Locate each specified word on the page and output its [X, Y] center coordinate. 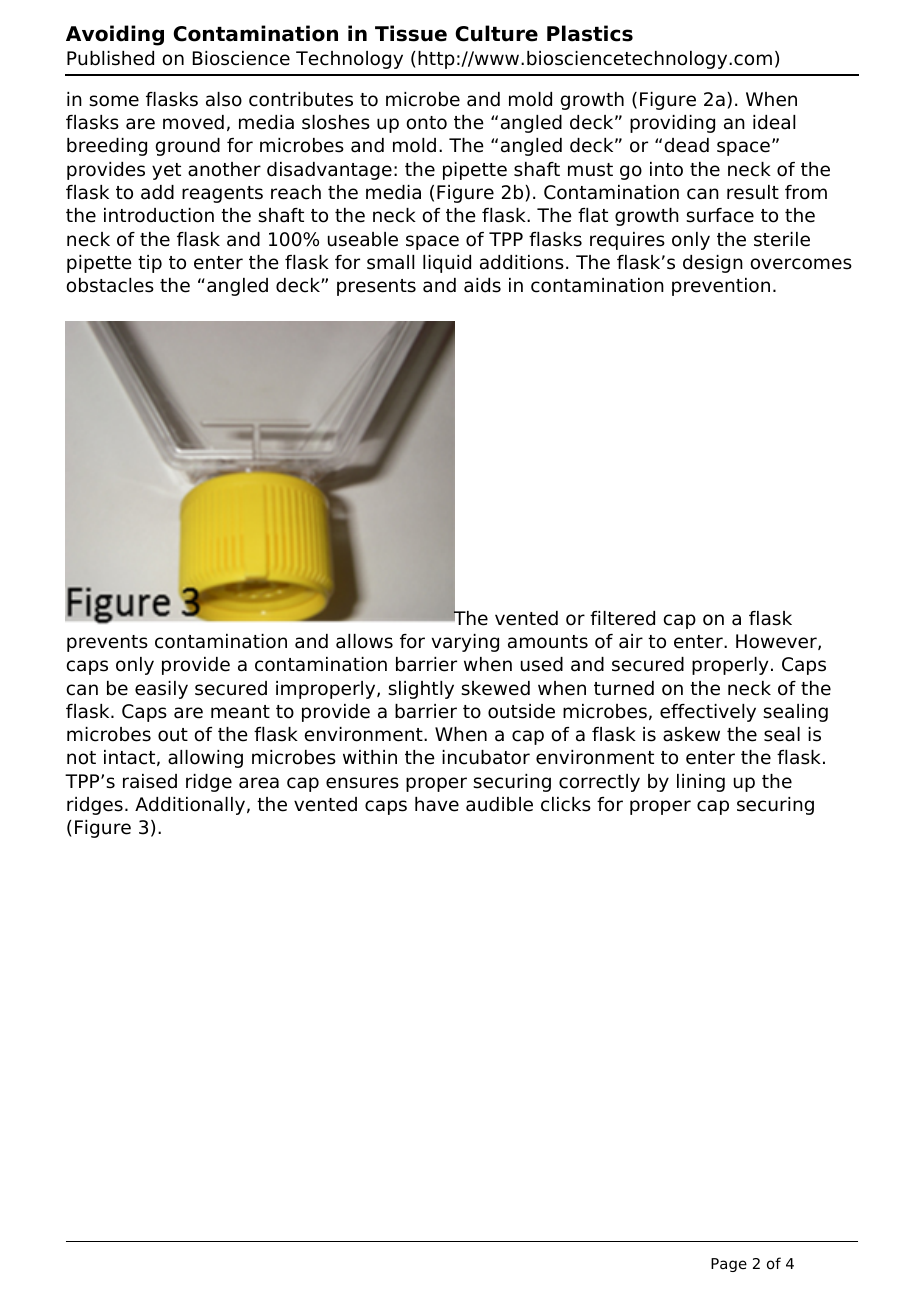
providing [672, 124]
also [224, 99]
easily [161, 690]
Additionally [190, 806]
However [777, 642]
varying [465, 643]
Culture [496, 33]
